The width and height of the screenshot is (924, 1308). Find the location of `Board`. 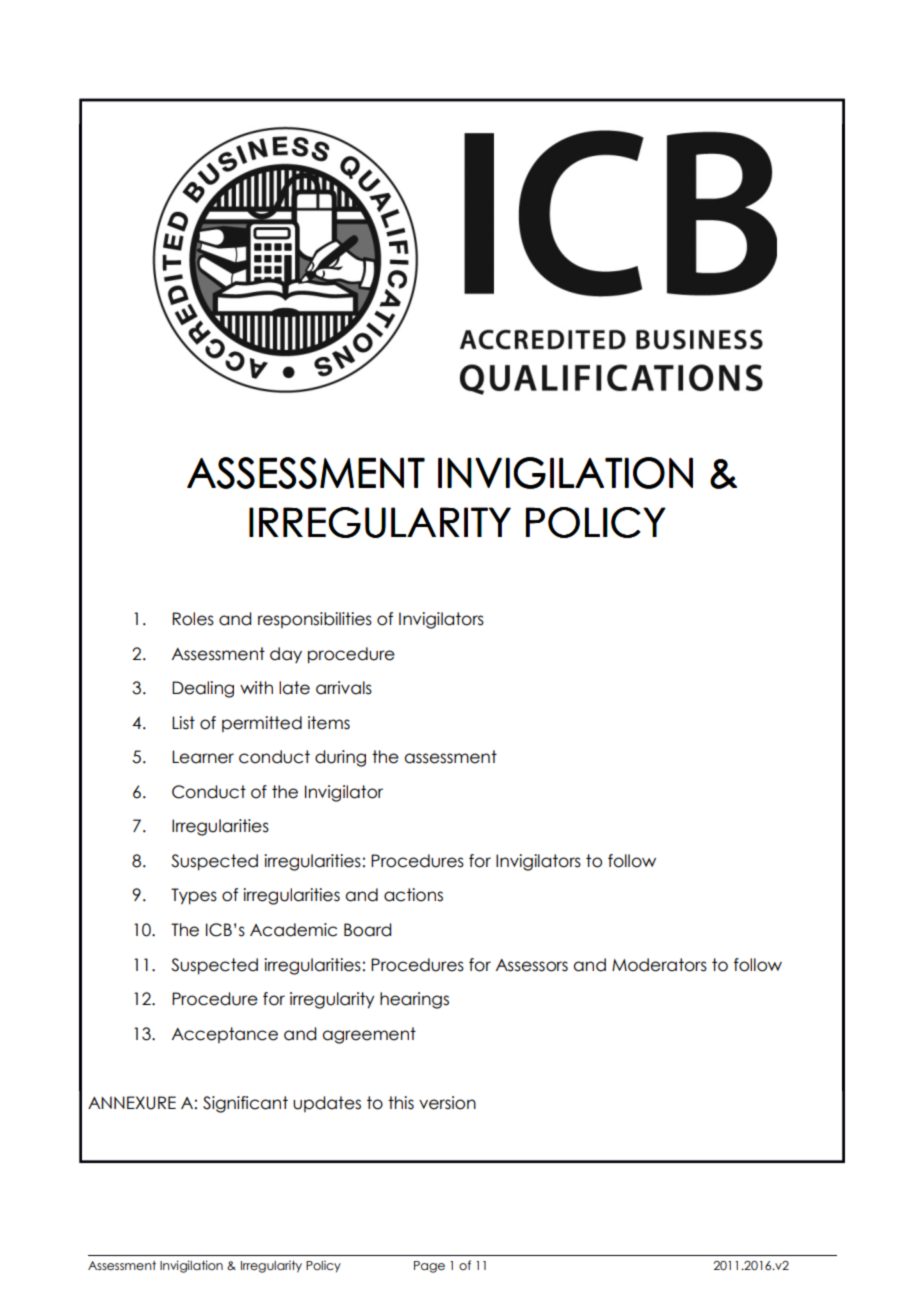

Board is located at coordinates (367, 930).
